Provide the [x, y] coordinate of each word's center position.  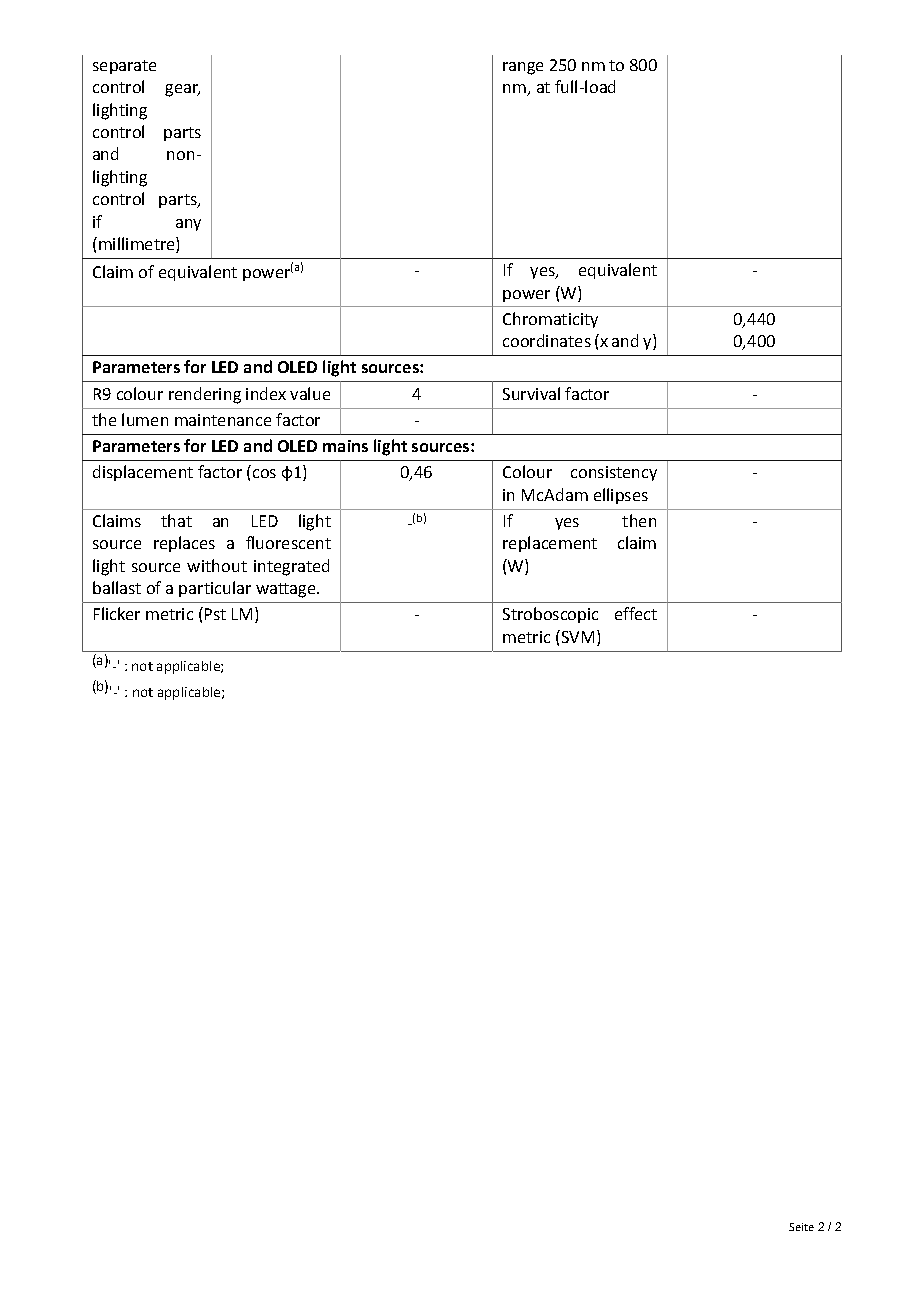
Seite [801, 1227]
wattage [287, 590]
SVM [576, 636]
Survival [531, 393]
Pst [215, 614]
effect [636, 613]
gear [182, 90]
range [523, 68]
